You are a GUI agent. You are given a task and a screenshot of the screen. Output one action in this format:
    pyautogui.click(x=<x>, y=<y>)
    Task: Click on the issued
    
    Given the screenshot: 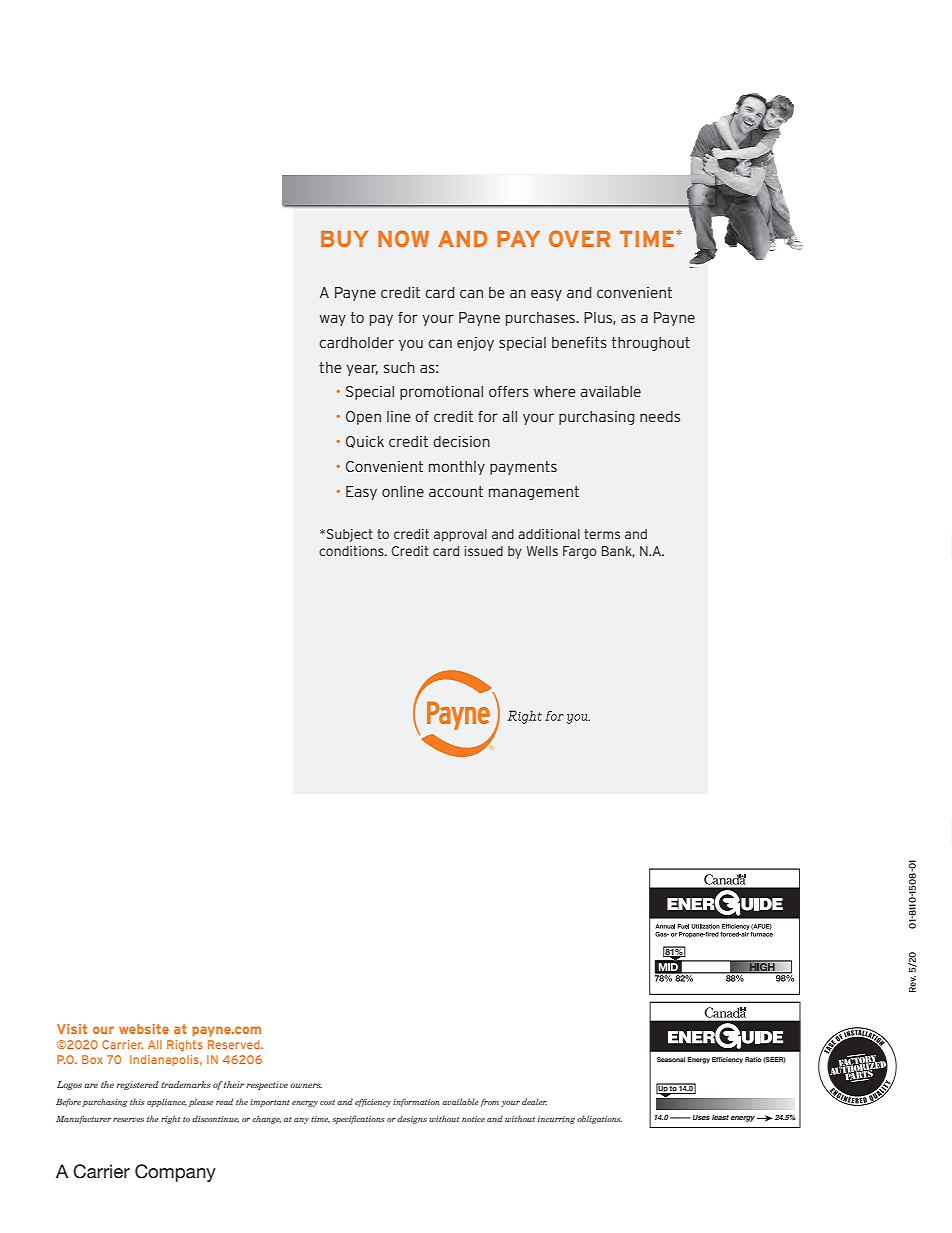 What is the action you would take?
    pyautogui.click(x=483, y=551)
